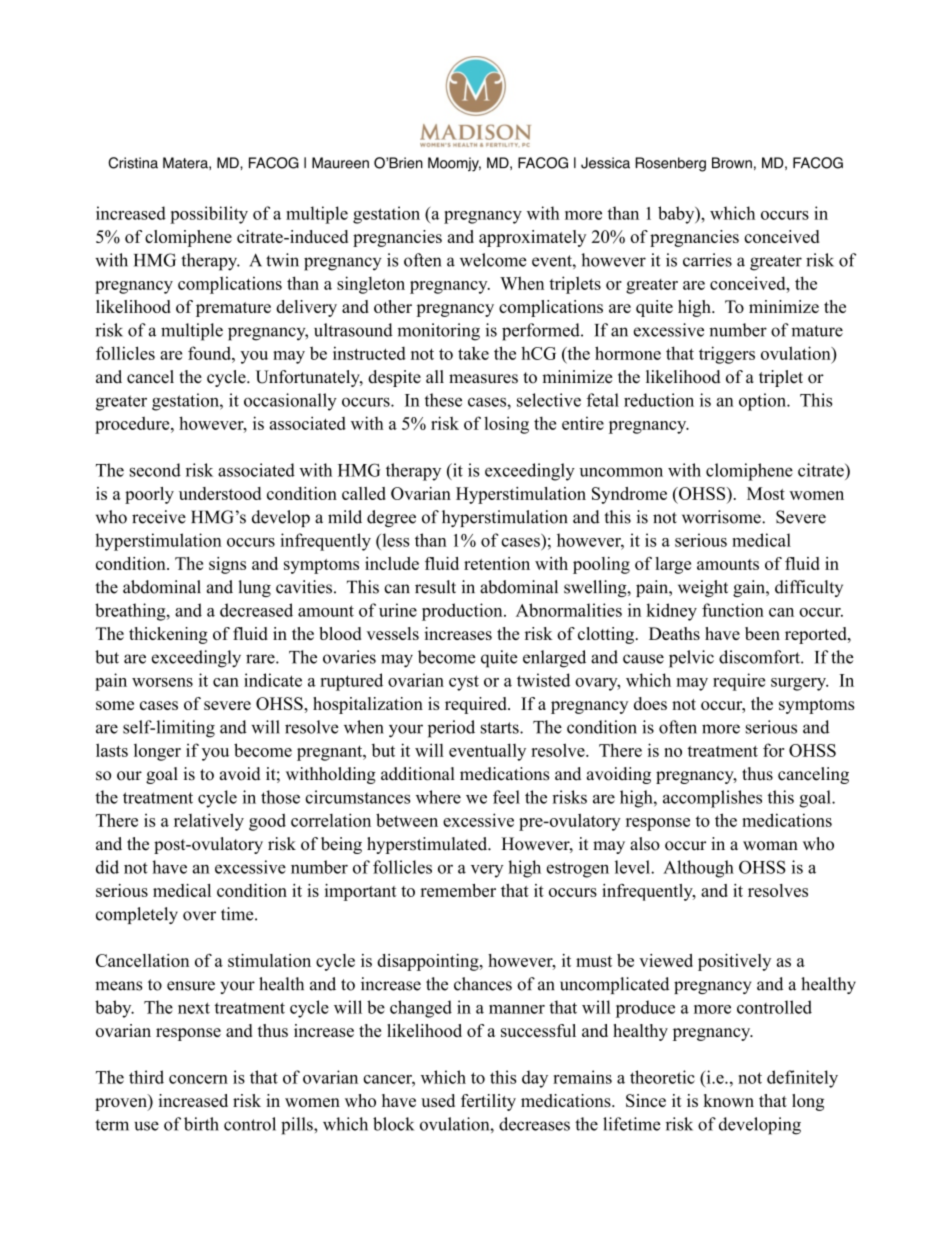  I want to click on been, so click(762, 633).
